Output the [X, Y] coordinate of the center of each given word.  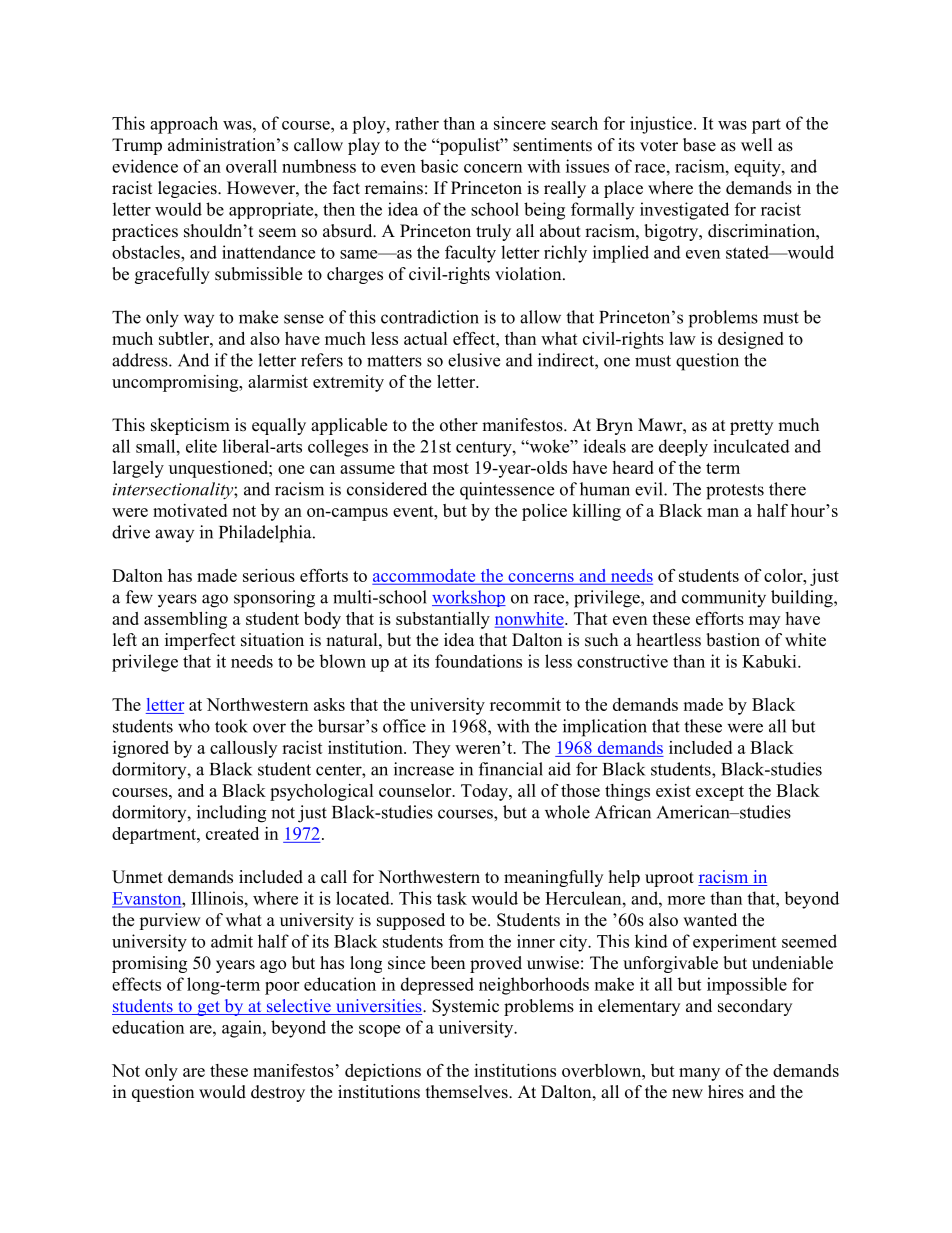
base [699, 145]
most [451, 468]
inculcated [751, 446]
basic [439, 166]
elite [201, 446]
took [231, 726]
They [431, 749]
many [699, 1074]
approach [184, 125]
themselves [468, 1092]
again [243, 1029]
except [720, 793]
